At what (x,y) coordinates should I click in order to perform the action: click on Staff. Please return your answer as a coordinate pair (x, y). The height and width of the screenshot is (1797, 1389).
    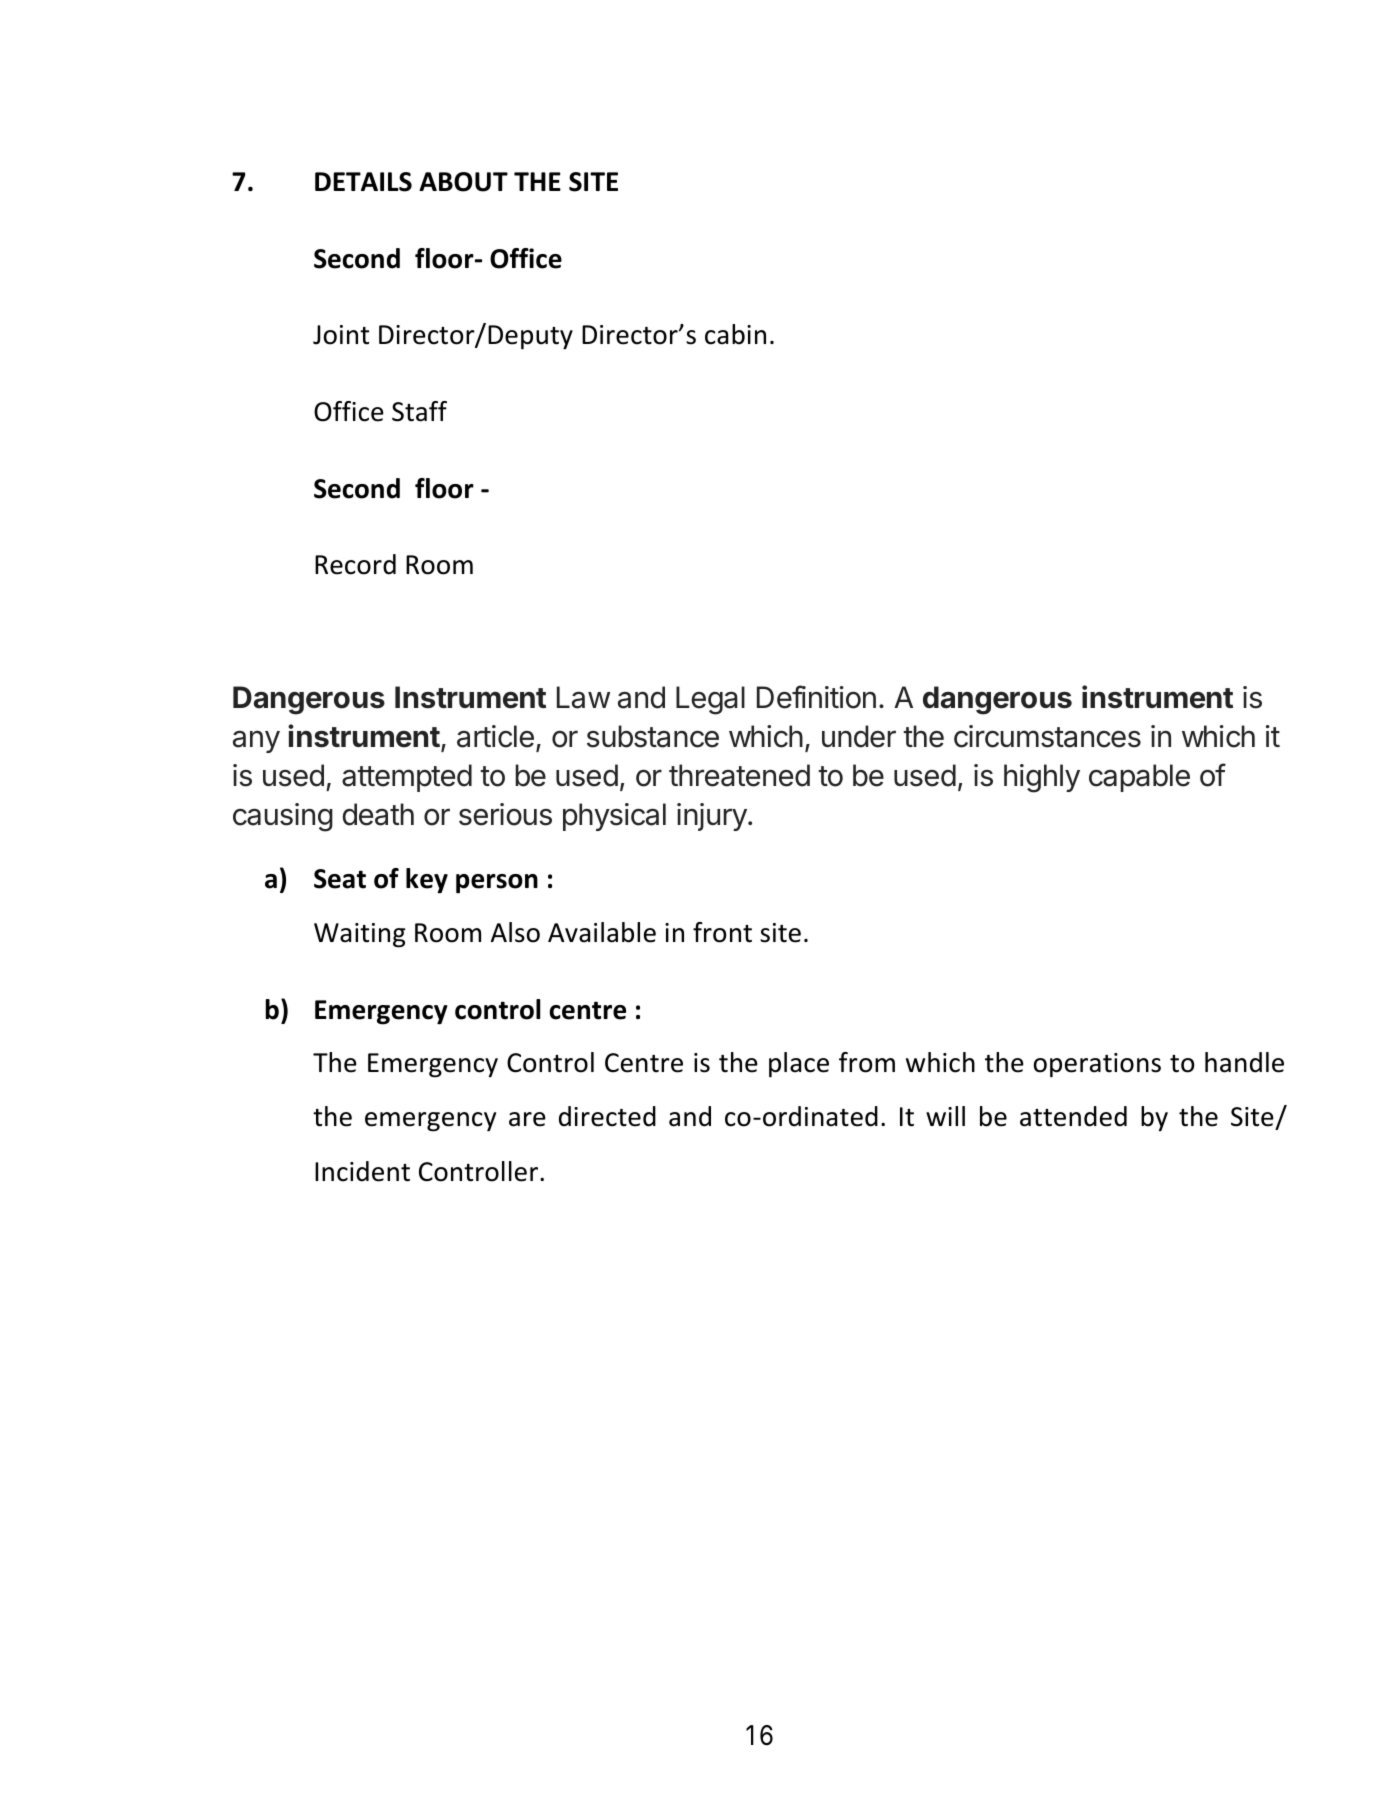
    Looking at the image, I should click on (419, 411).
